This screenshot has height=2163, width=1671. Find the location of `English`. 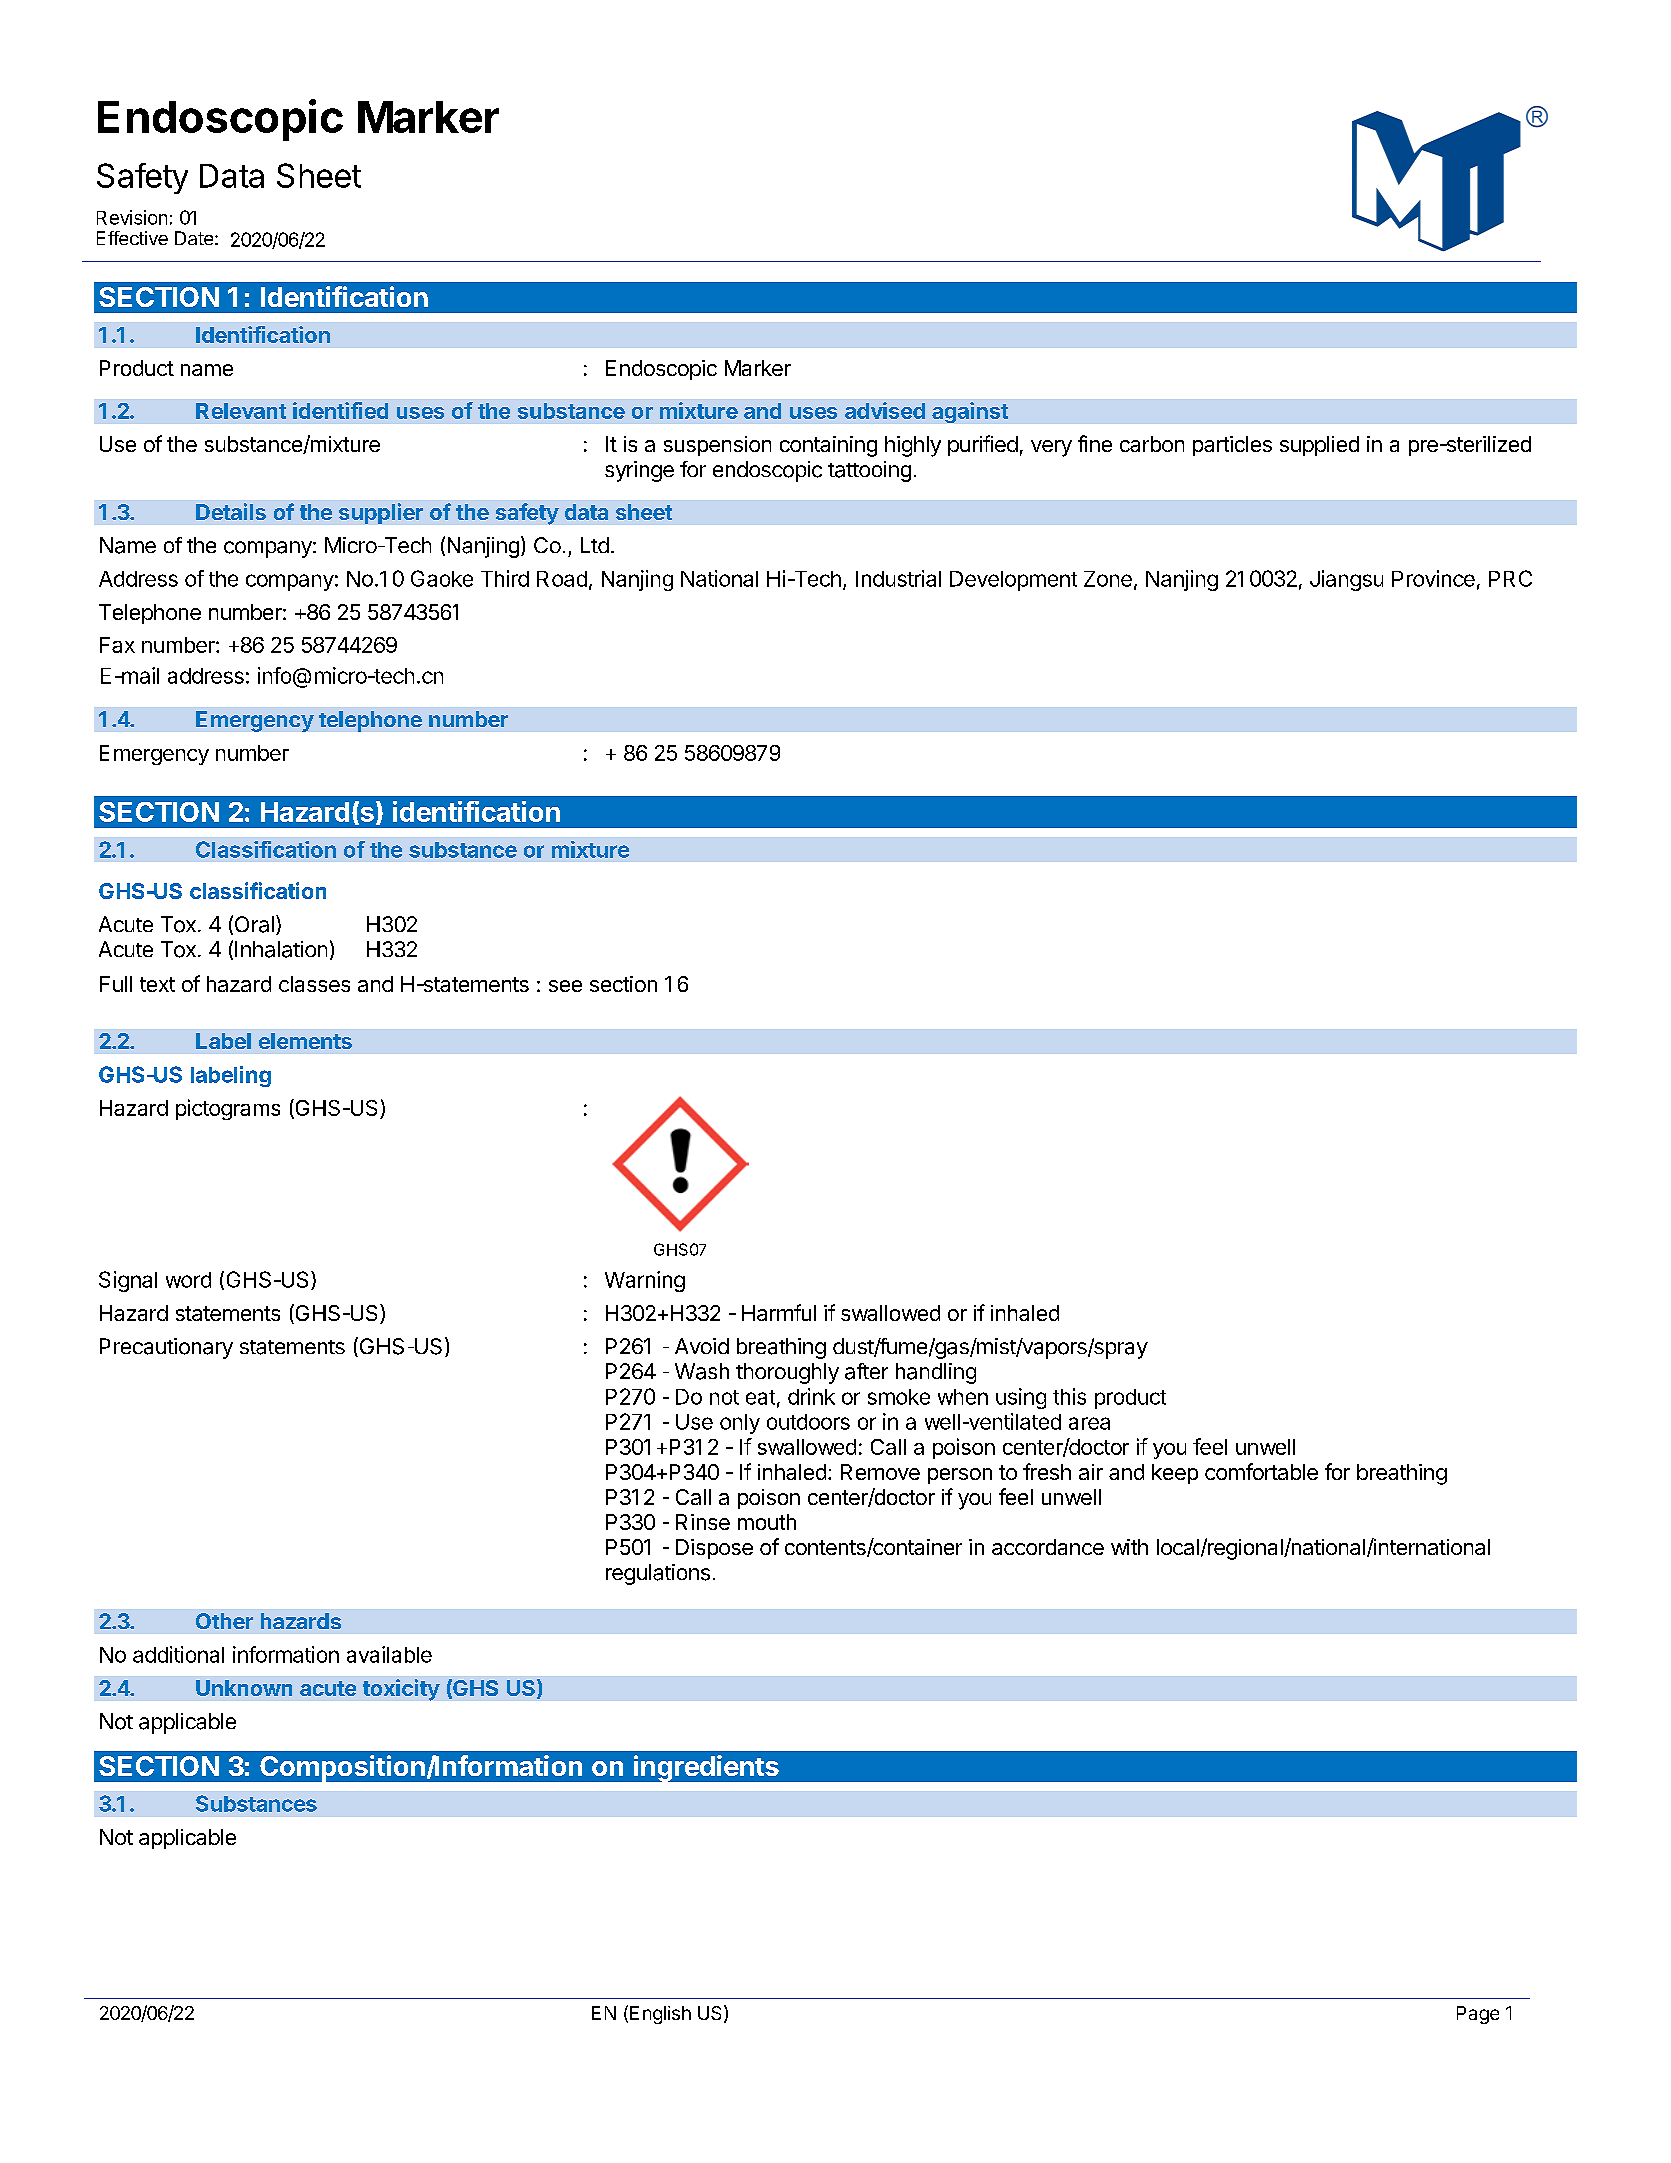

English is located at coordinates (660, 2015).
